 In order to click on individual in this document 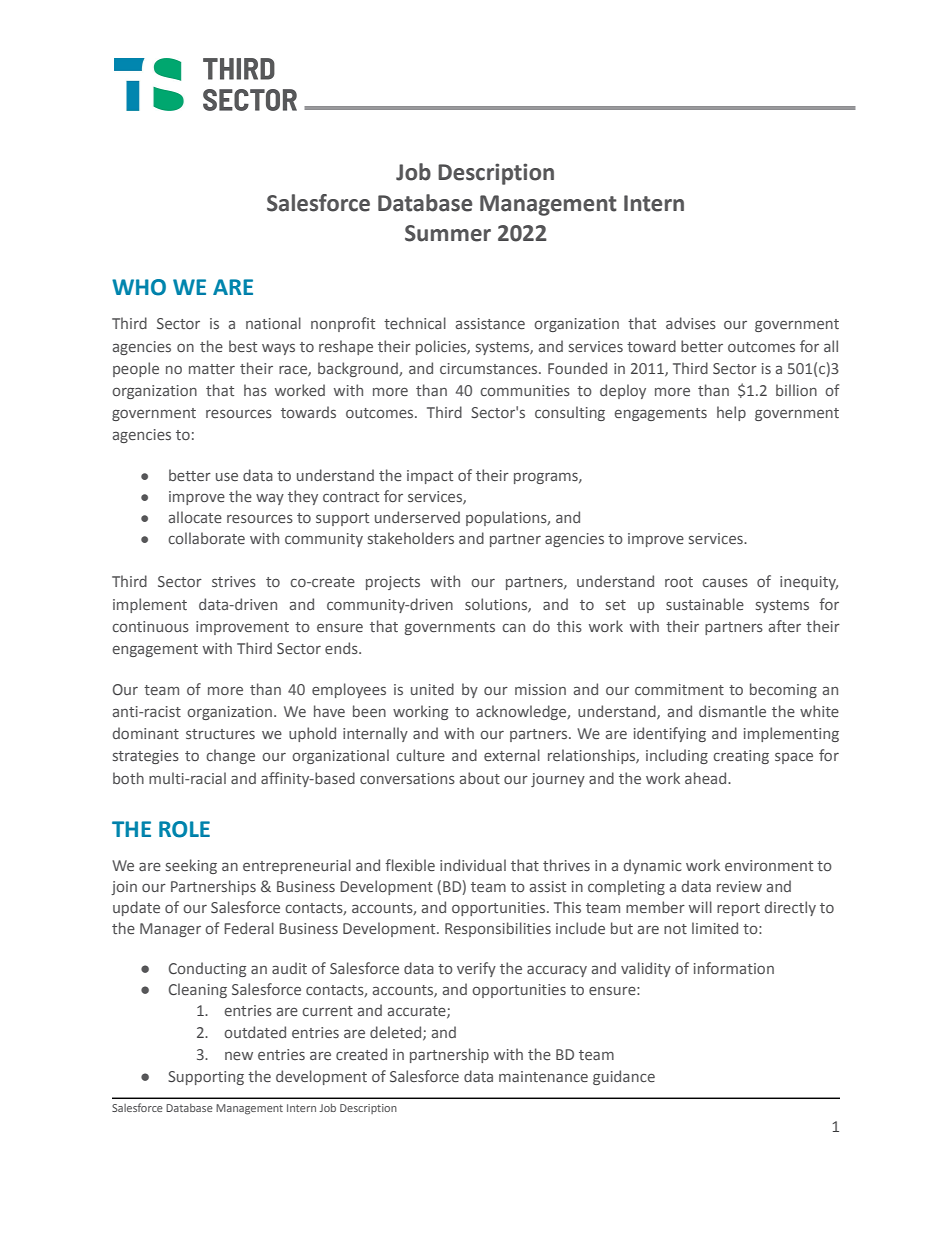, I will do `click(473, 865)`.
